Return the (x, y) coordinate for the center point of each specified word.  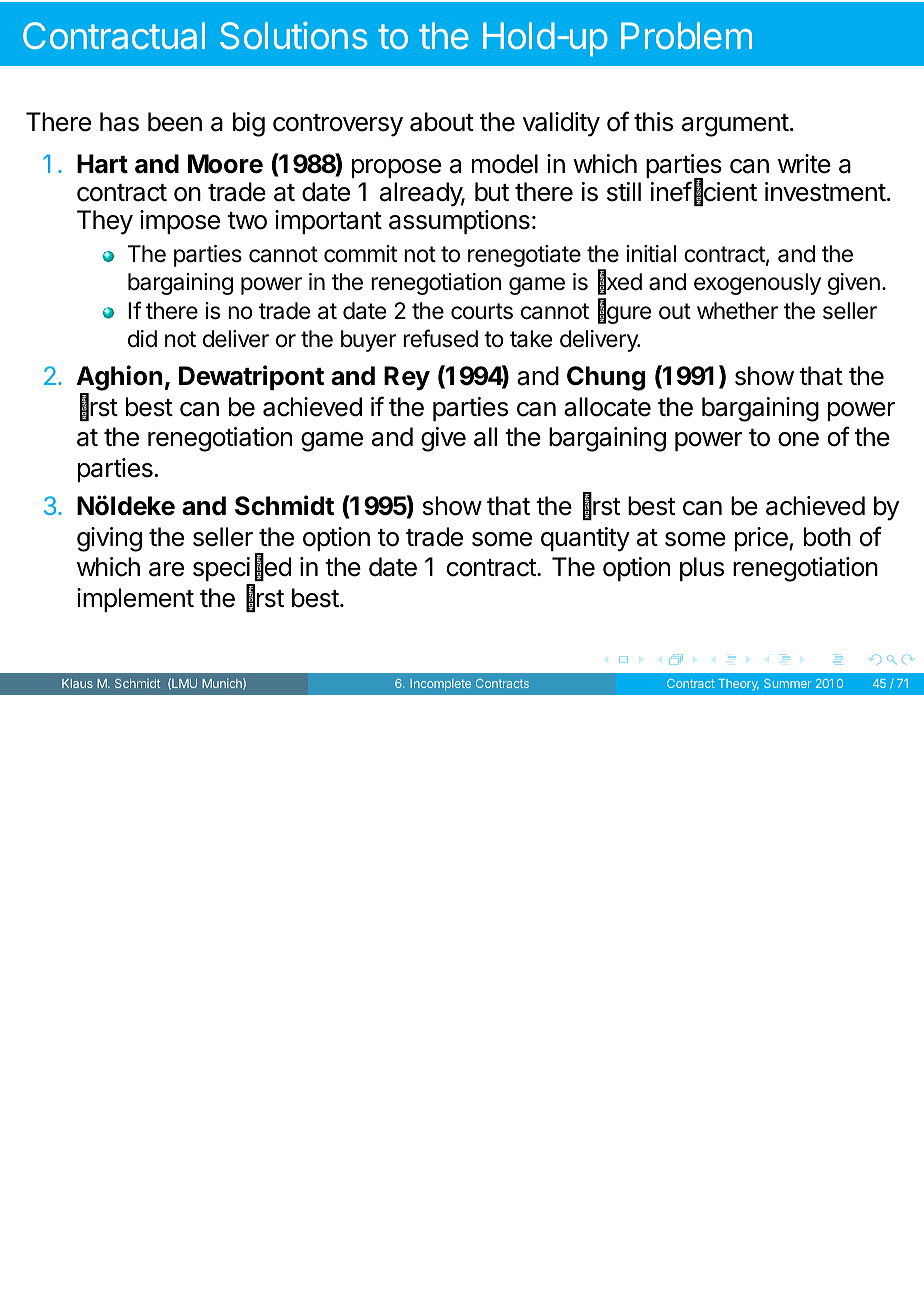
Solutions (294, 36)
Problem (686, 35)
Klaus (77, 683)
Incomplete (441, 685)
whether (737, 311)
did (142, 339)
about (442, 122)
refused (440, 338)
